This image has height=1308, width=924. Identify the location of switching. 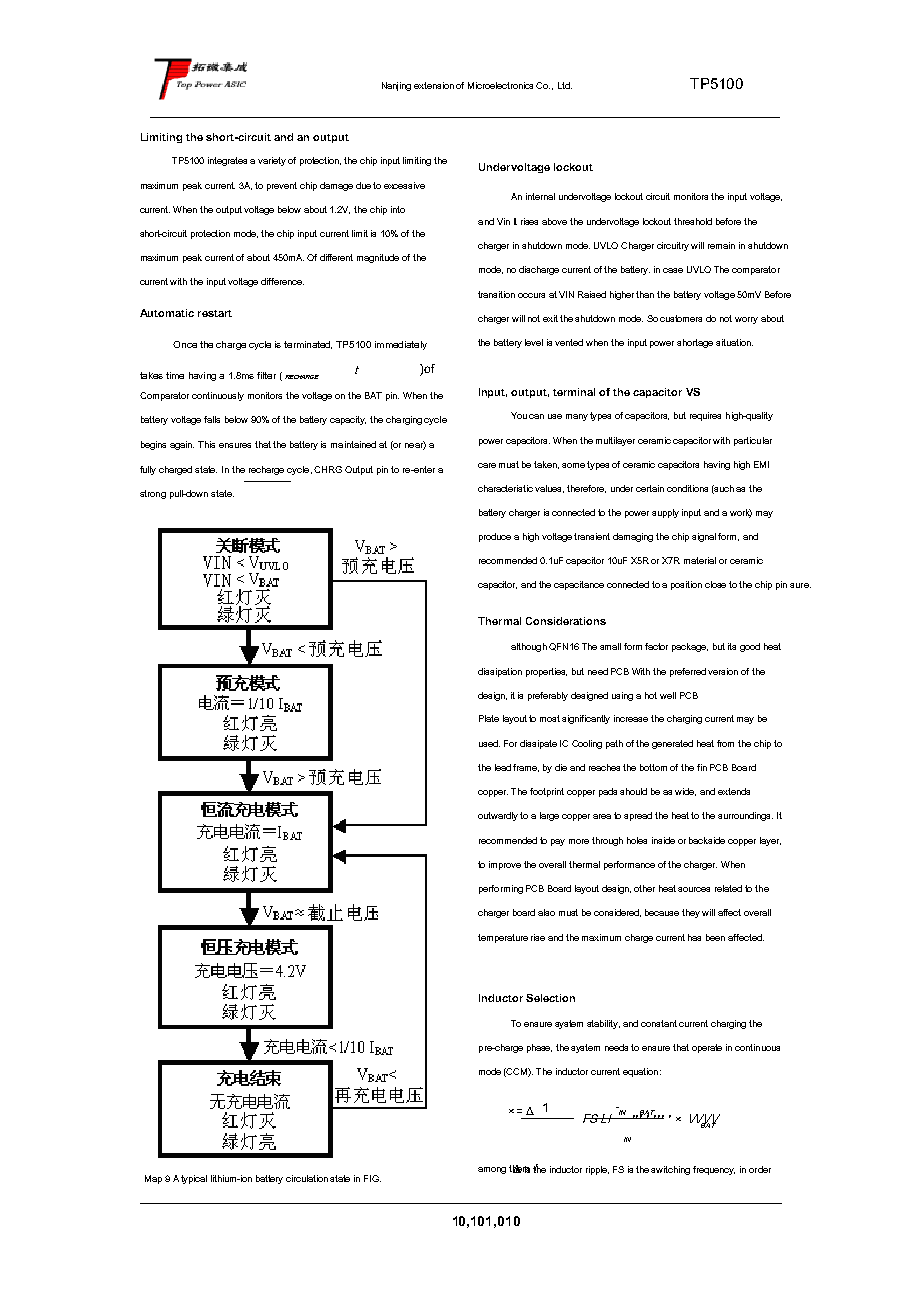
(670, 1170).
